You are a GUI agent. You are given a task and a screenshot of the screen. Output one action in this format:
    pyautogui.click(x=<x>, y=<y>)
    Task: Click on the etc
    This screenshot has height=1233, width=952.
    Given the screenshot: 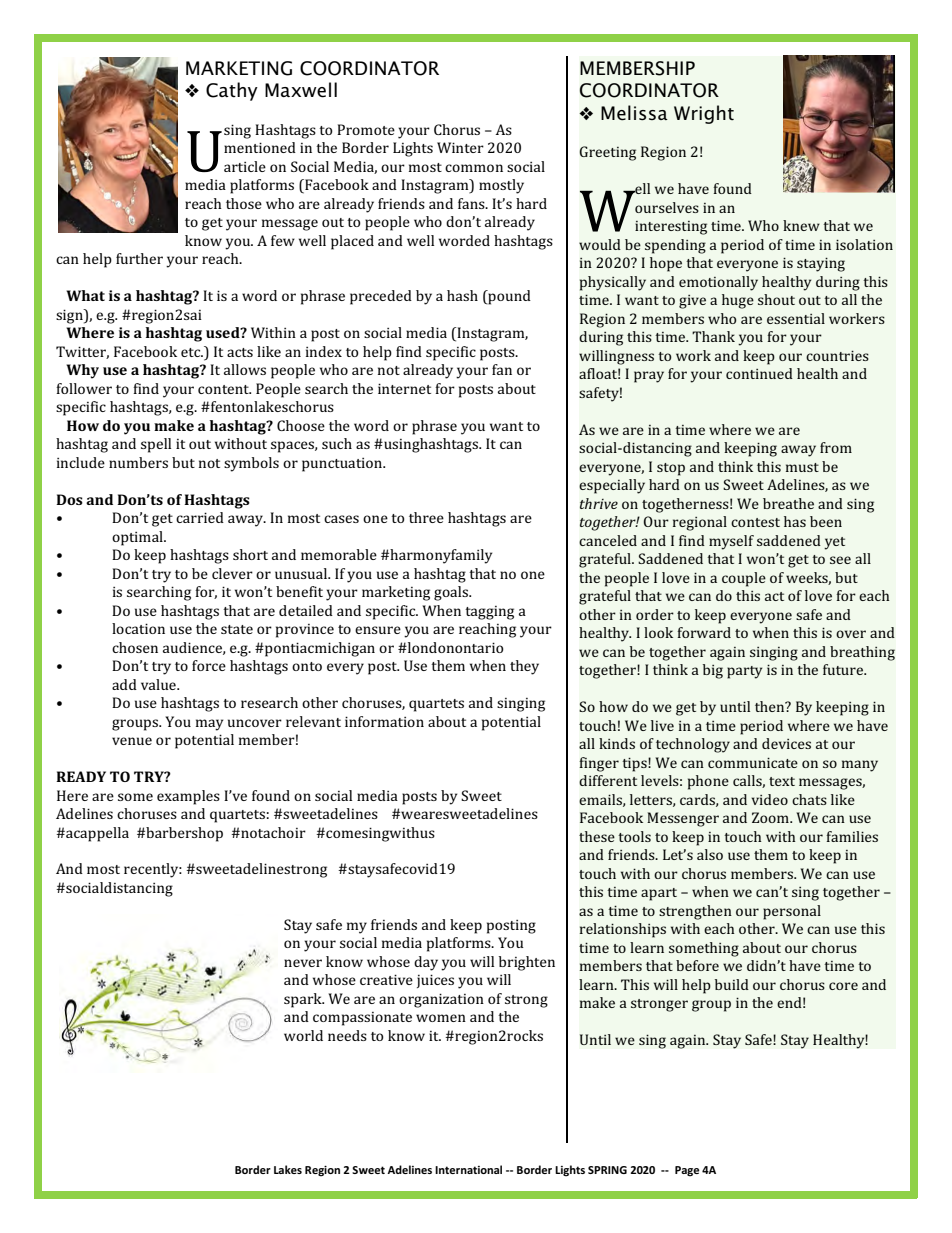 What is the action you would take?
    pyautogui.click(x=192, y=352)
